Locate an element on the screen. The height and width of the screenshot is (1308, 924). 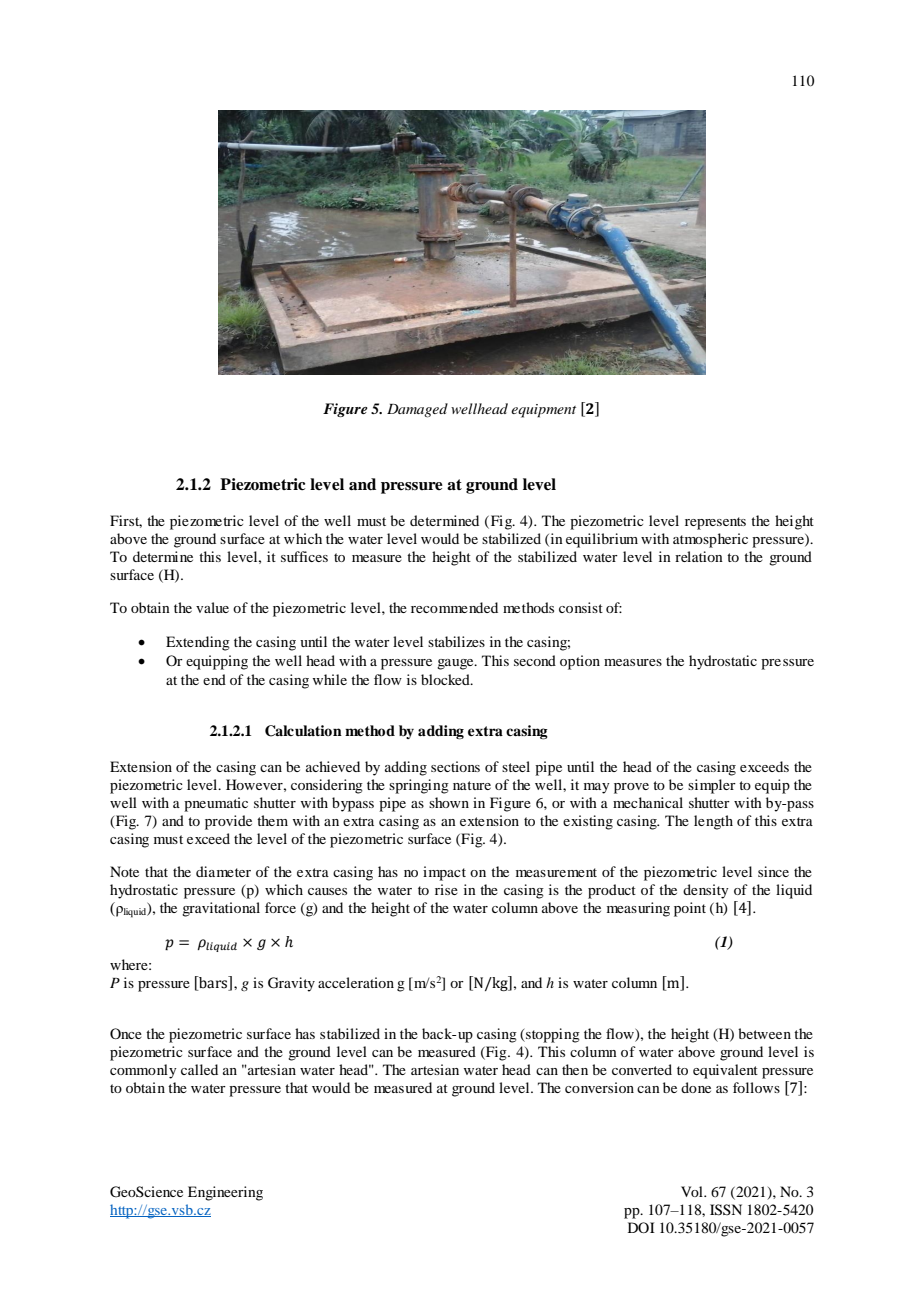
Engineering is located at coordinates (225, 1193).
